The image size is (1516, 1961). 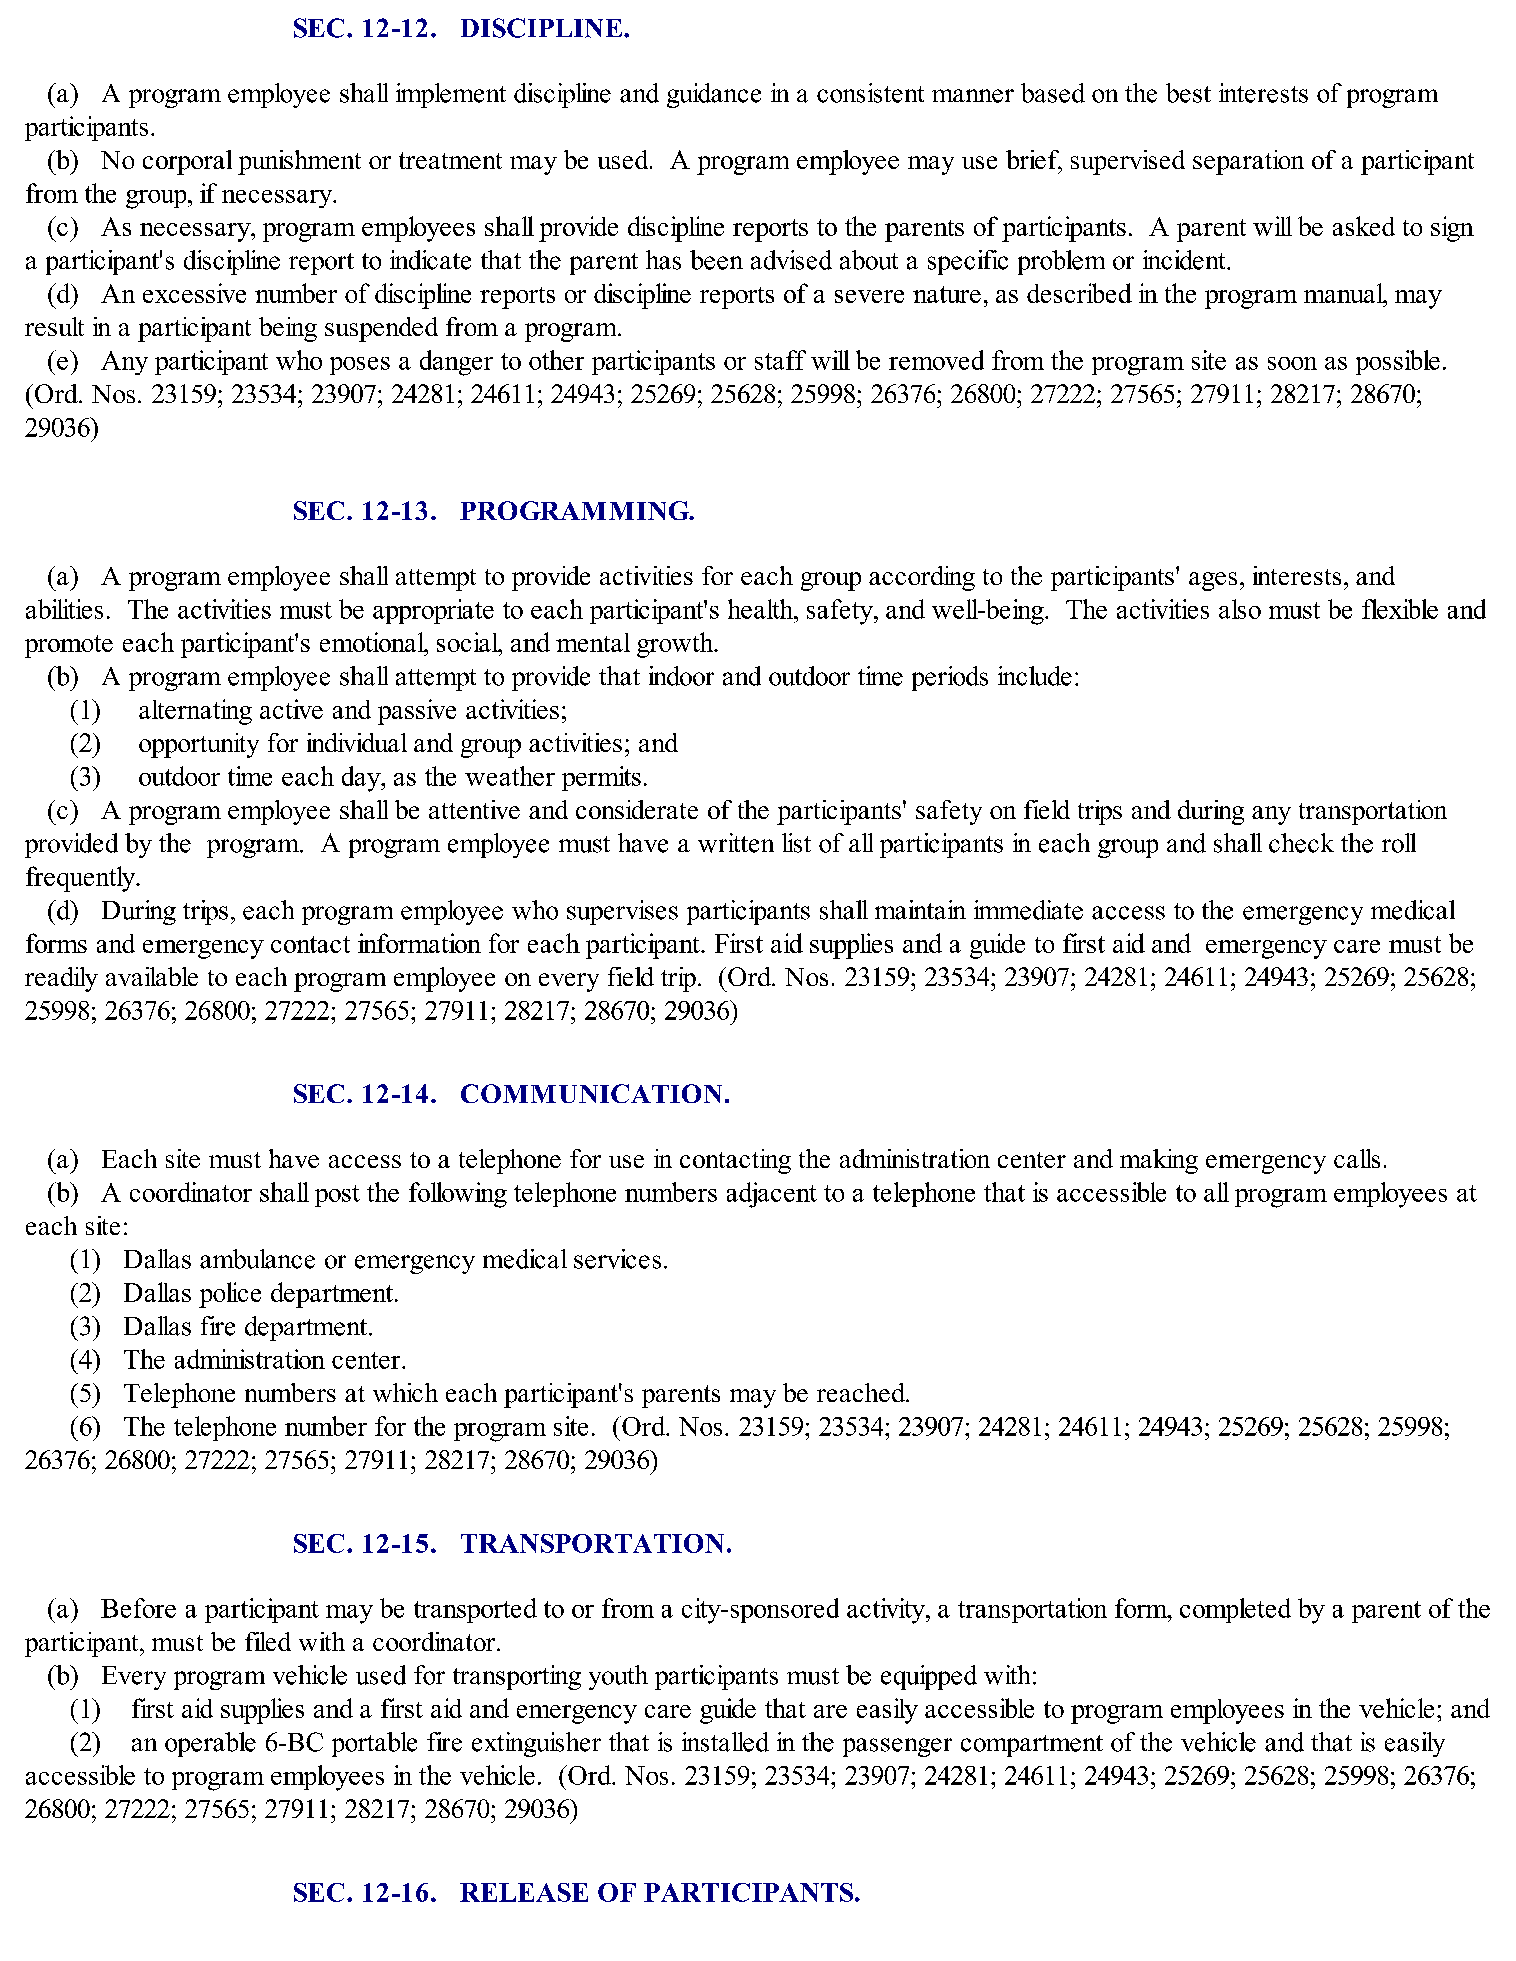 I want to click on activity, so click(x=887, y=1611).
